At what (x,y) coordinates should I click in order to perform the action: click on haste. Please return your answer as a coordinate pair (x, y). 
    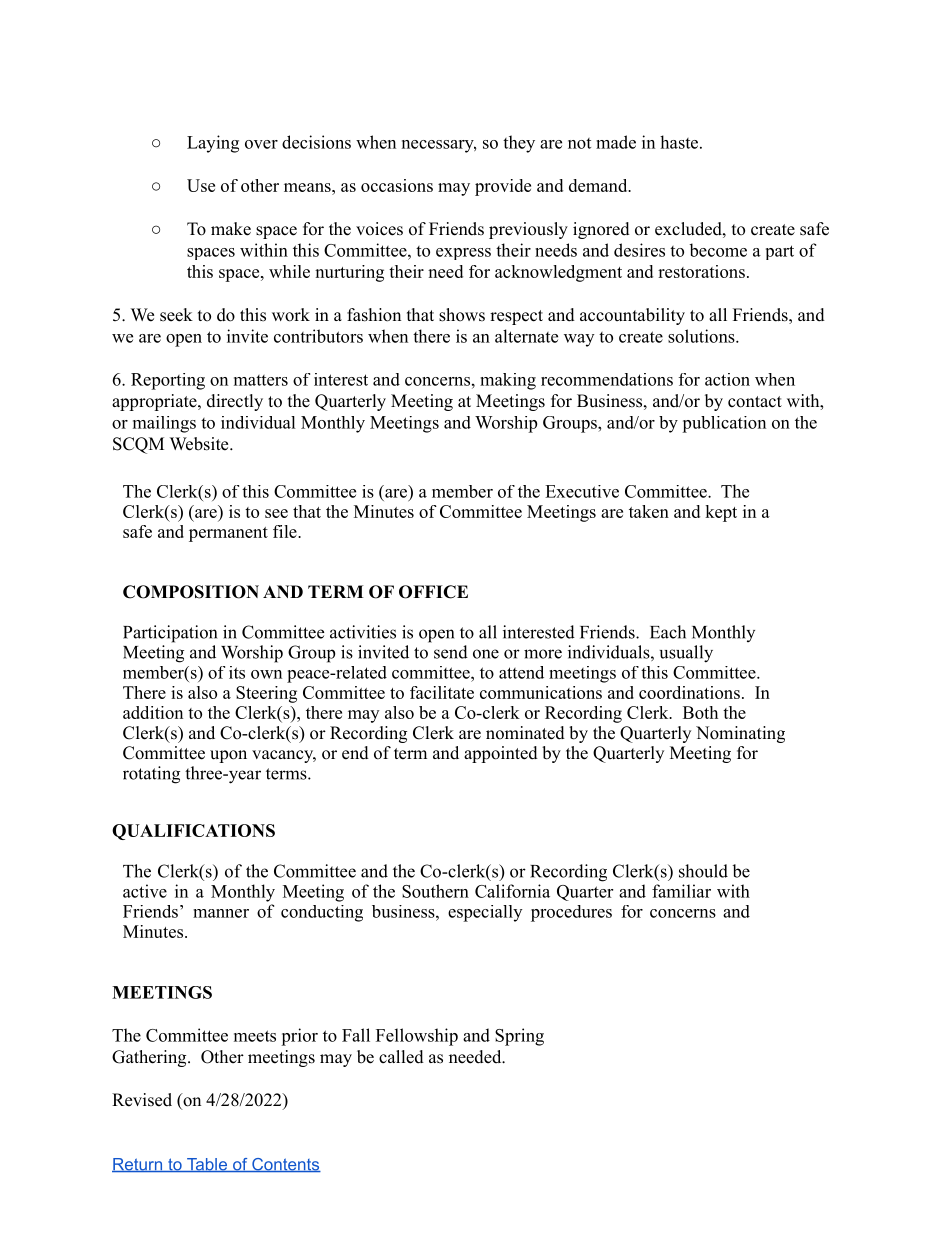
    Looking at the image, I should click on (679, 142).
